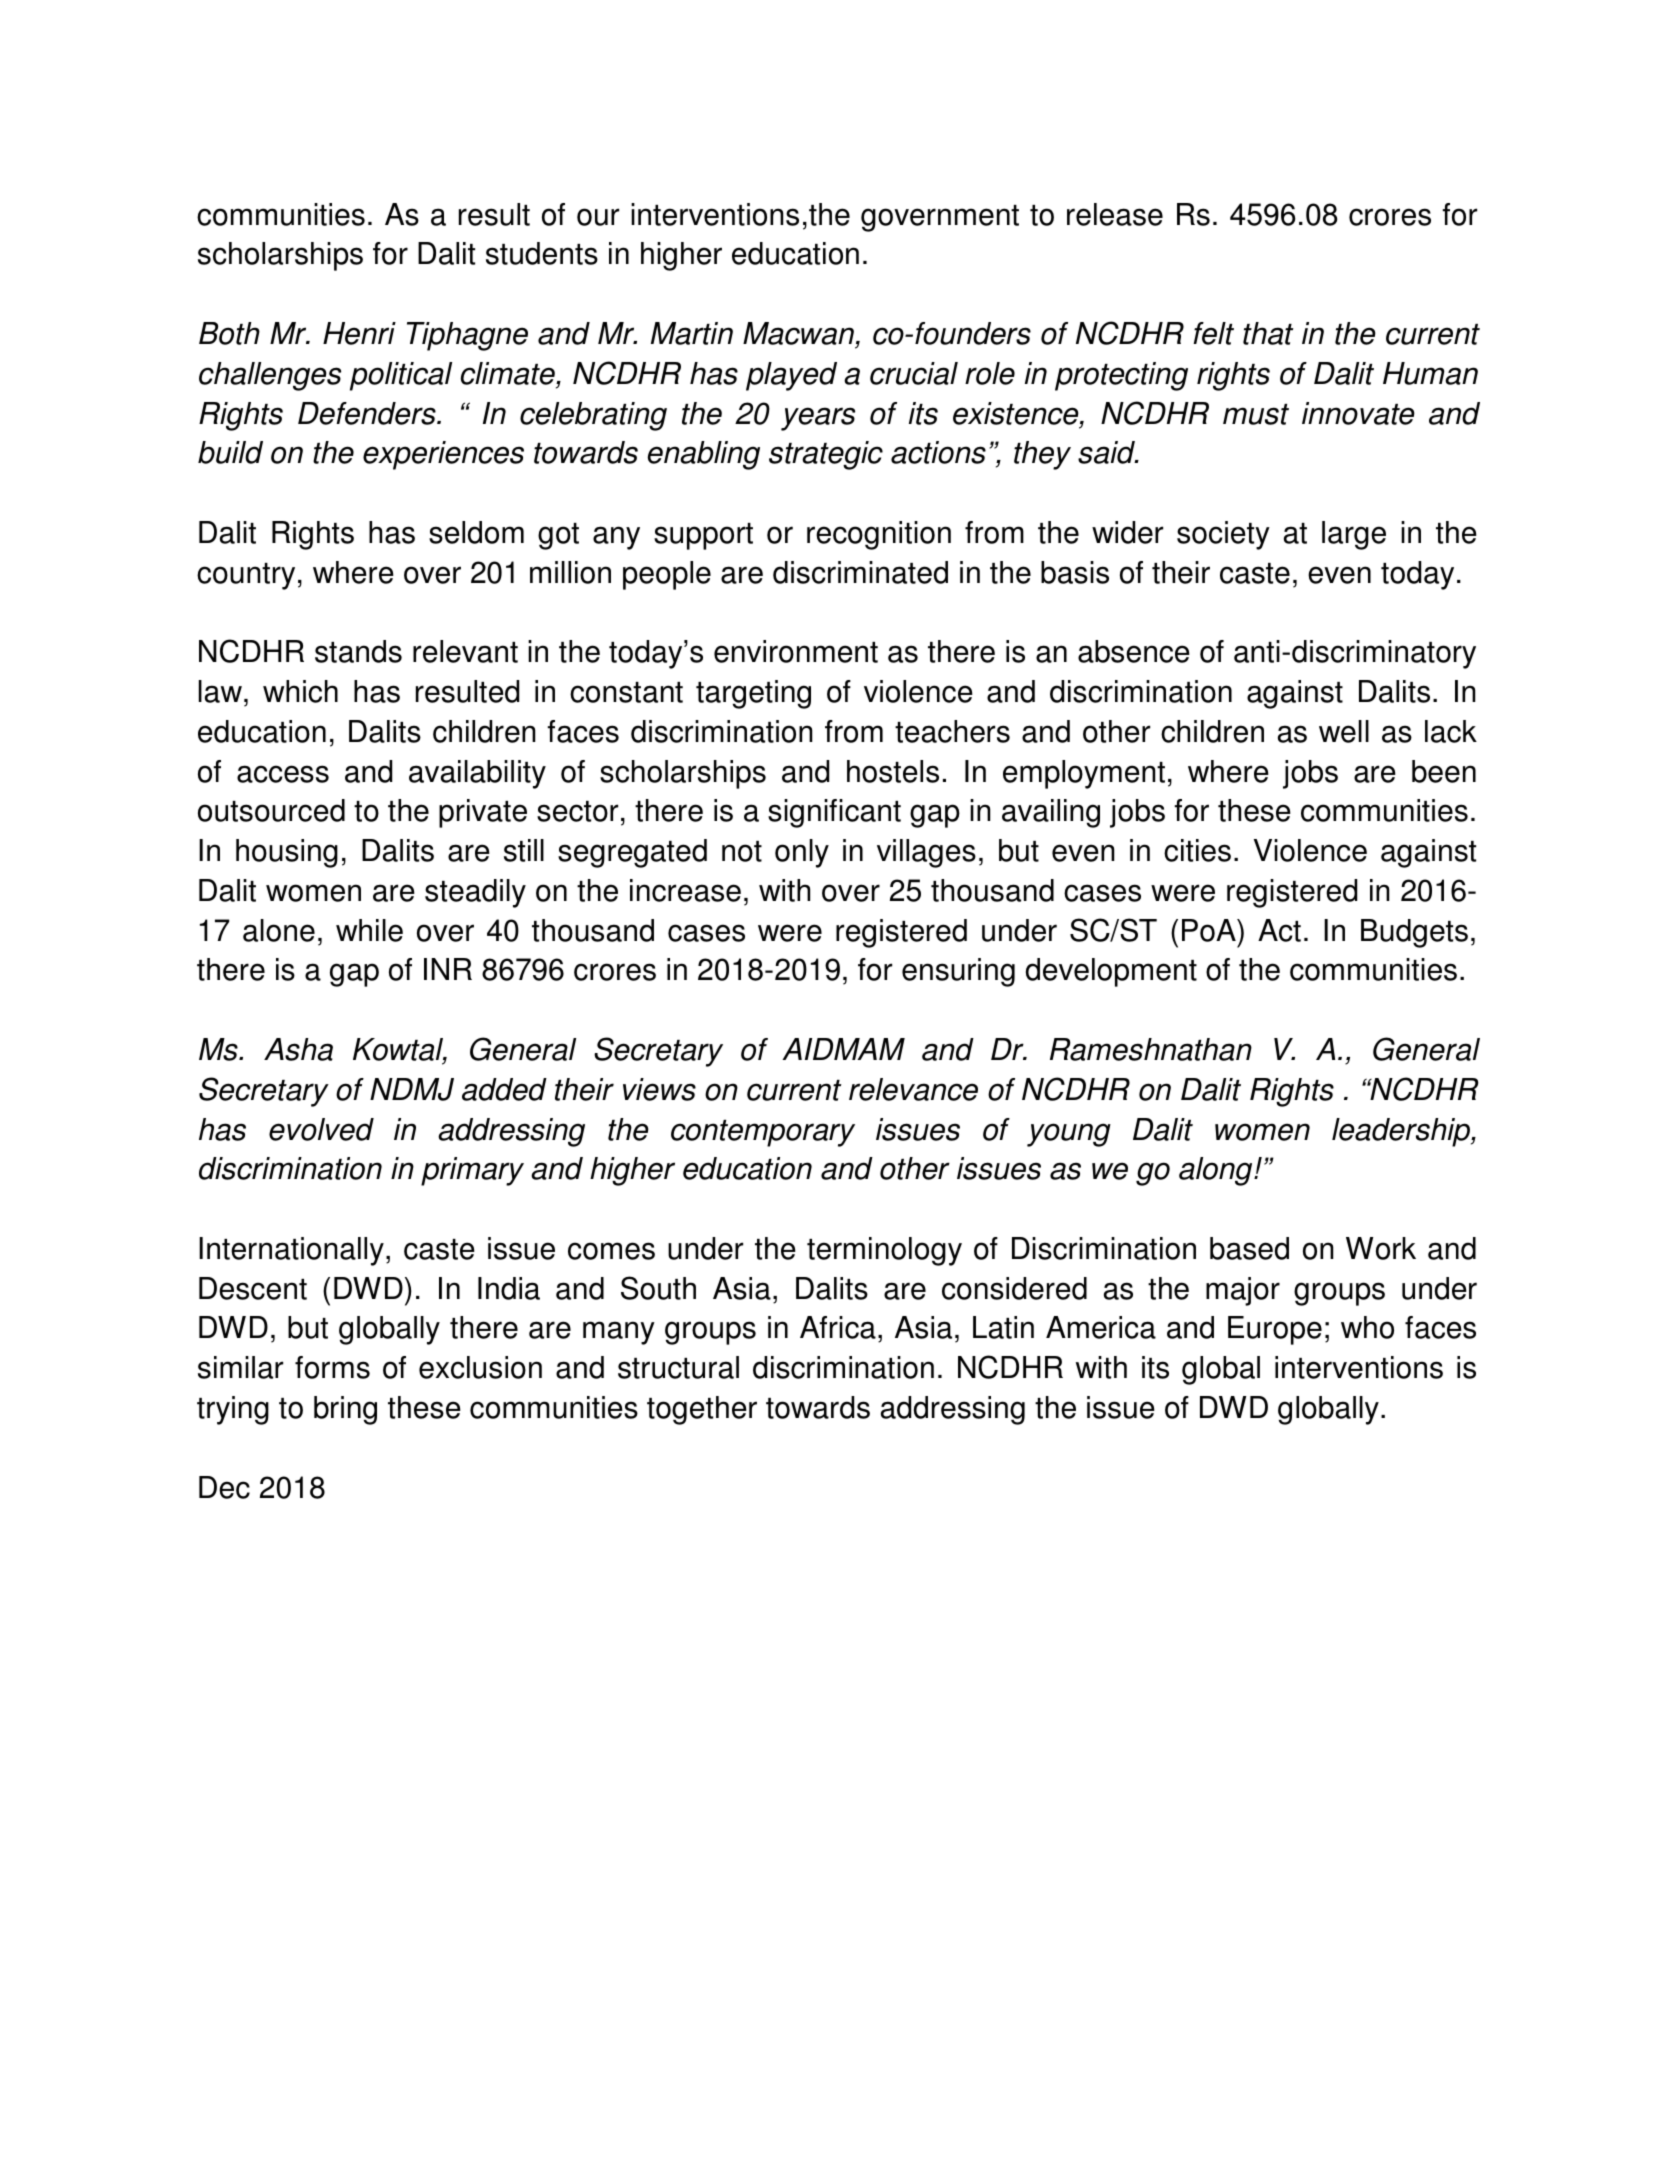 This screenshot has width=1674, height=2166. What do you see at coordinates (1354, 535) in the screenshot?
I see `large` at bounding box center [1354, 535].
